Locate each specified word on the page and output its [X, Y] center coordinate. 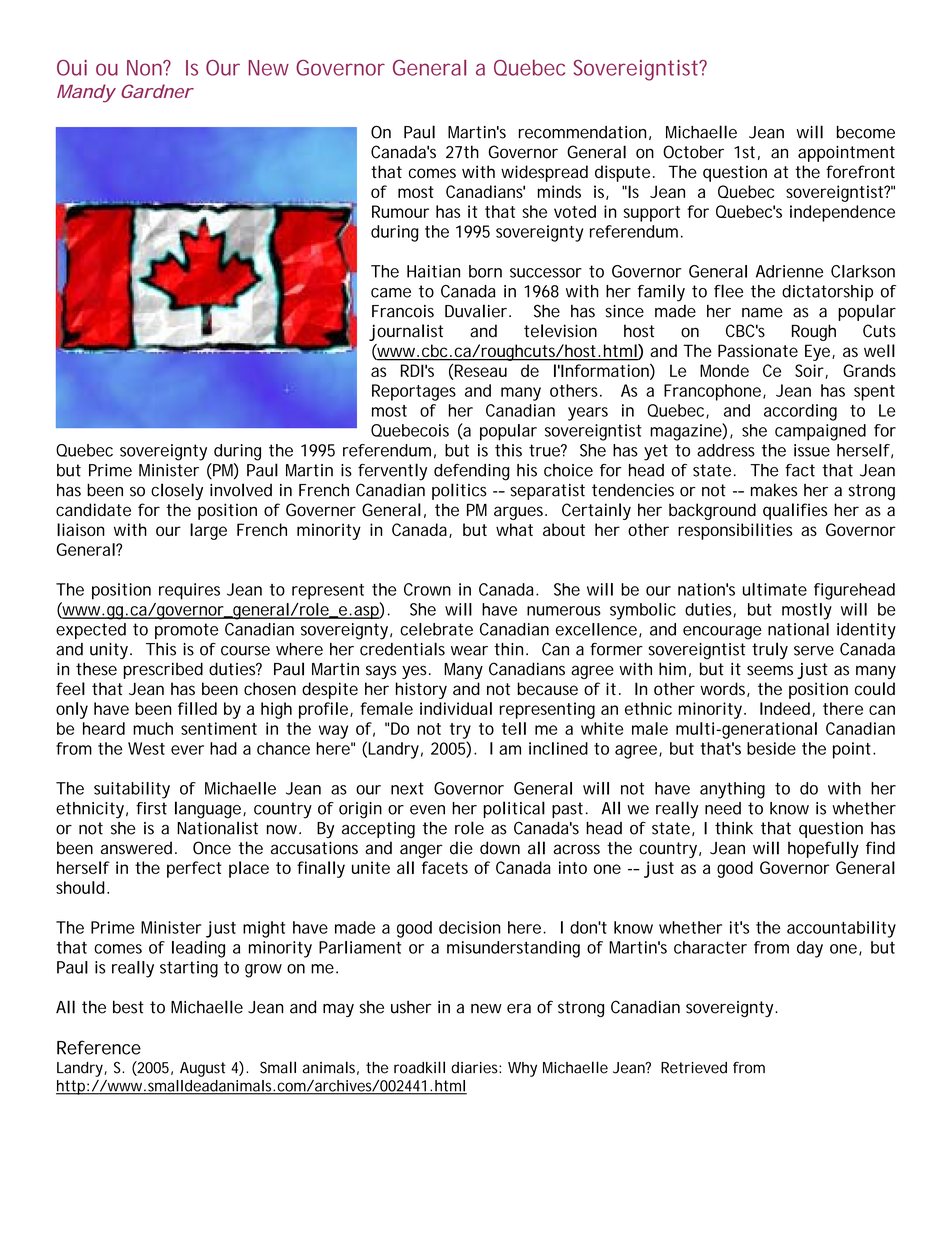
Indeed [785, 708]
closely [177, 491]
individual [456, 708]
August [203, 1069]
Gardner [157, 91]
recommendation [582, 132]
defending [472, 472]
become [866, 132]
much [153, 728]
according [800, 412]
